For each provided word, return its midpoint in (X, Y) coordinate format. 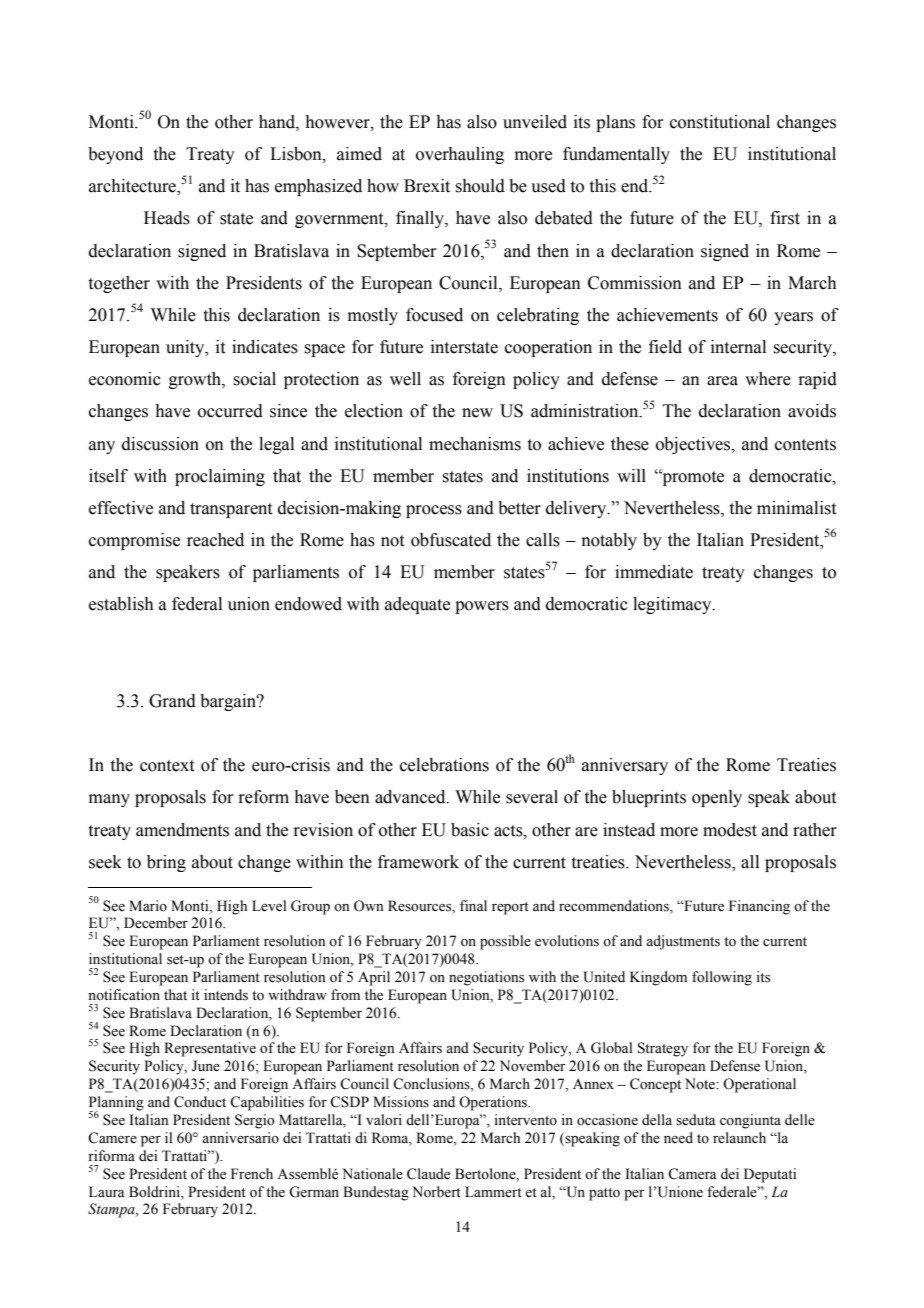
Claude (428, 1174)
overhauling (460, 155)
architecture (133, 187)
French (252, 1174)
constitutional (720, 122)
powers (482, 607)
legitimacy (673, 605)
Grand (172, 701)
